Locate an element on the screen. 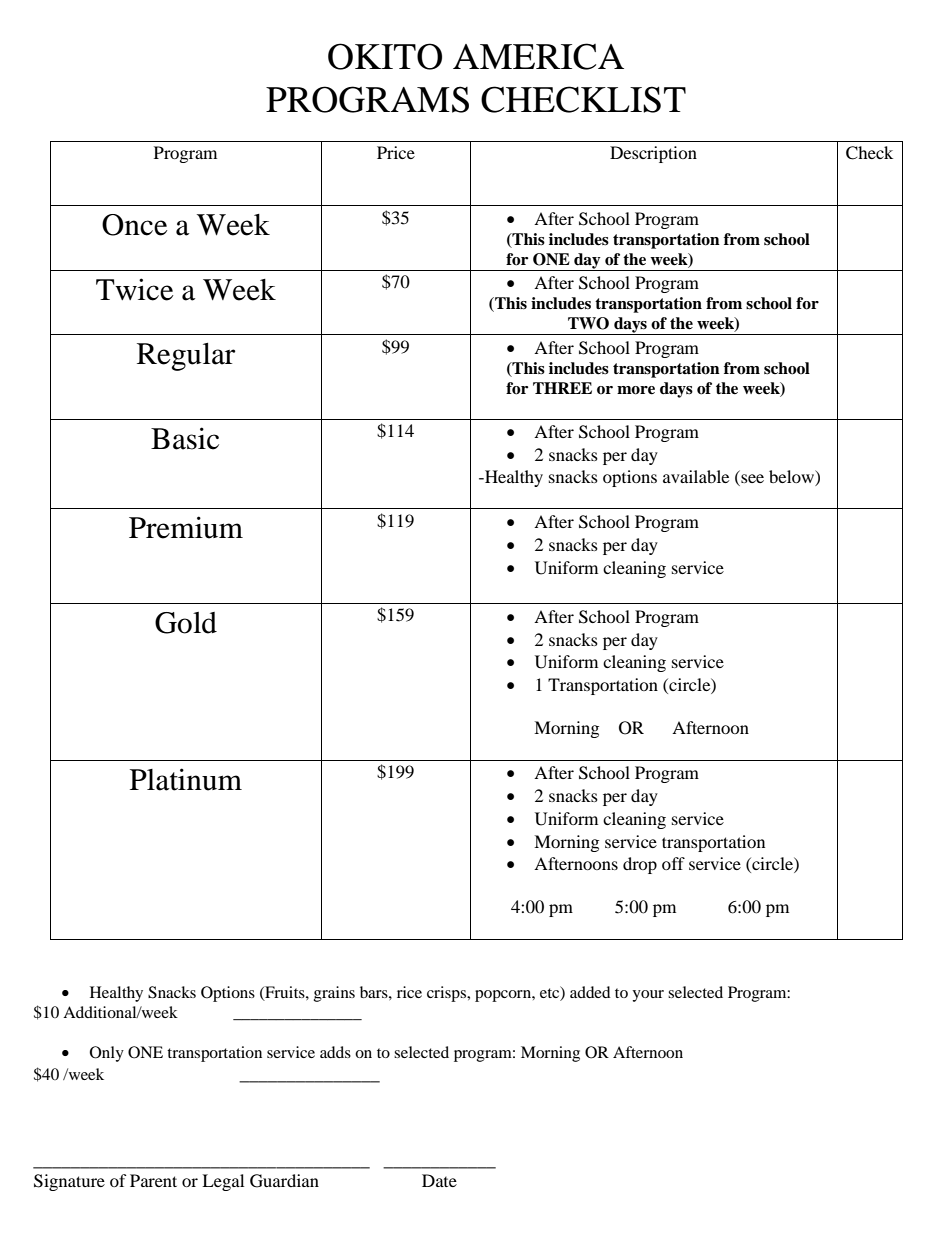 The image size is (952, 1233). available is located at coordinates (696, 476).
